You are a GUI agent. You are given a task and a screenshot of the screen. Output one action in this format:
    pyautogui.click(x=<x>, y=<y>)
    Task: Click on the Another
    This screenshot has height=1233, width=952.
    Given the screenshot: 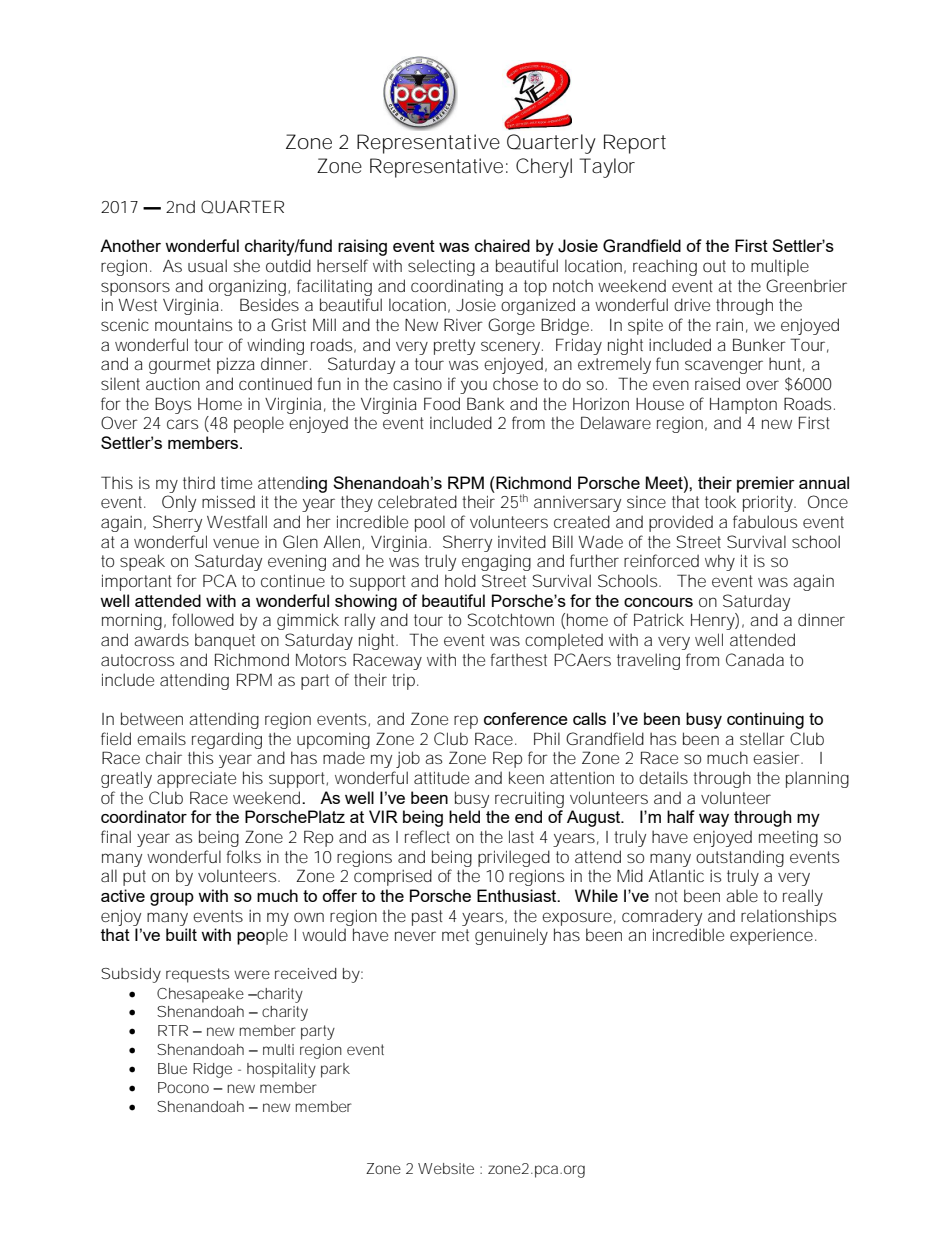 What is the action you would take?
    pyautogui.click(x=130, y=245)
